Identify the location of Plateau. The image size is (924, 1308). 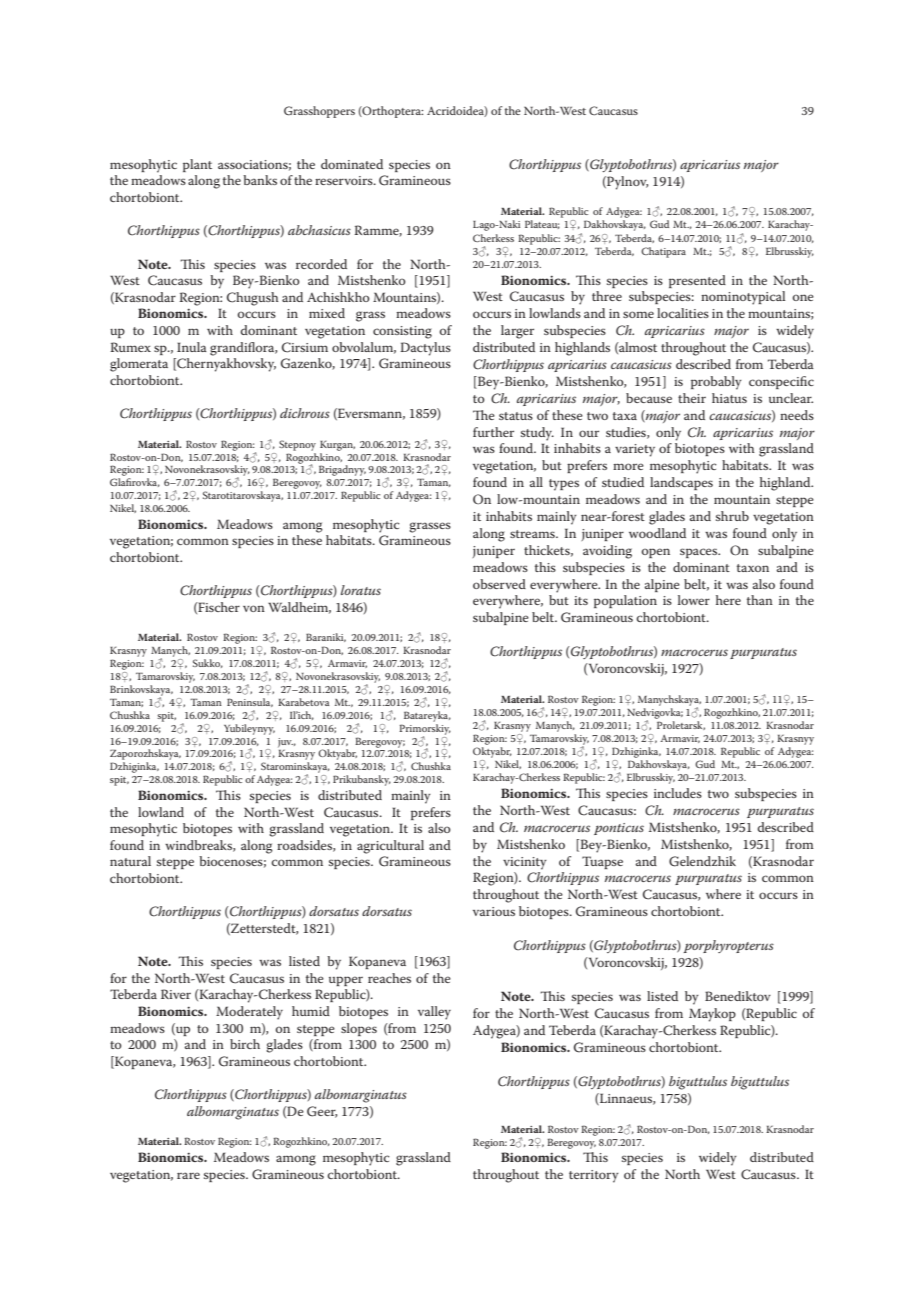
(542, 224).
